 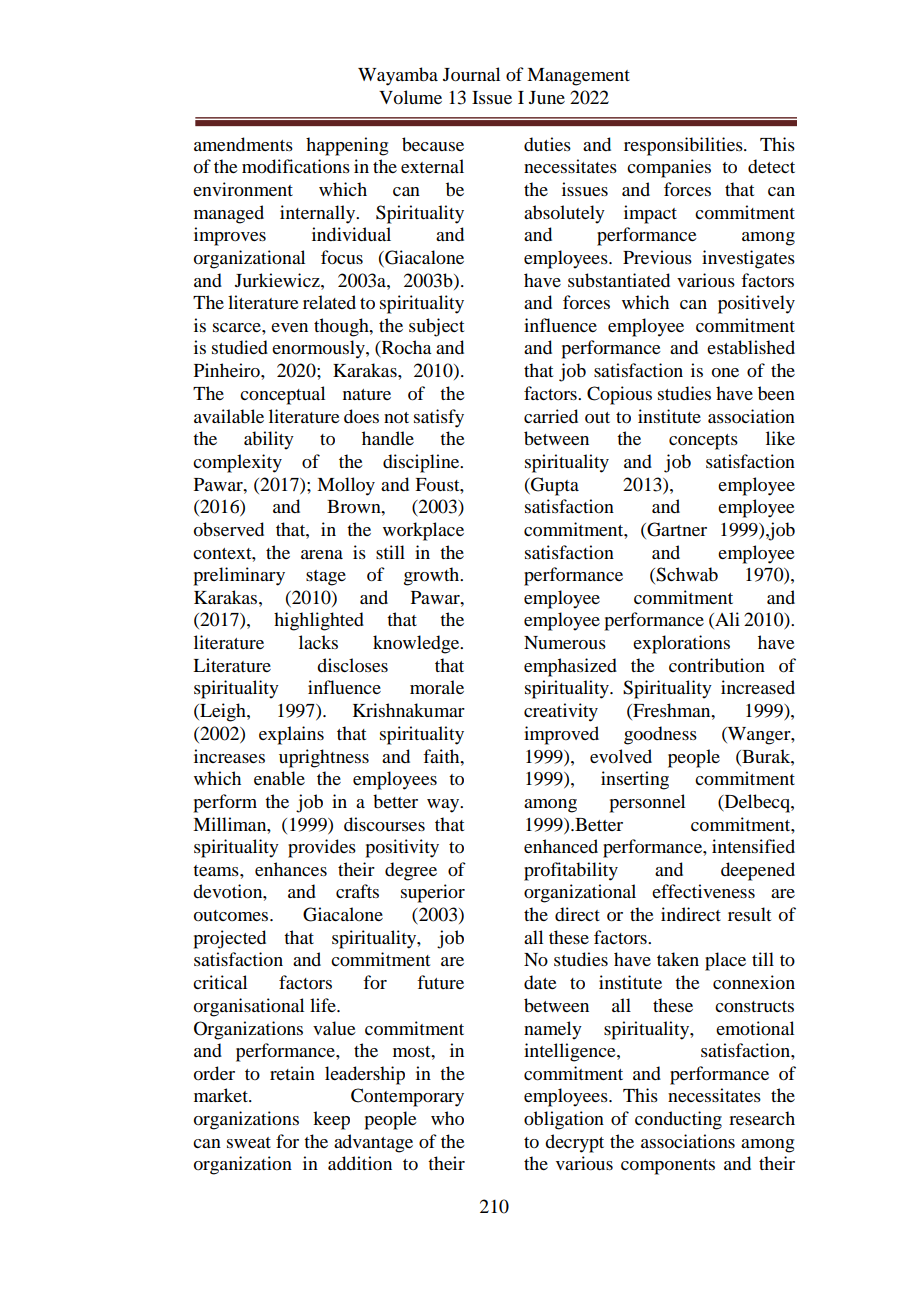 I want to click on conceptual, so click(x=282, y=395).
